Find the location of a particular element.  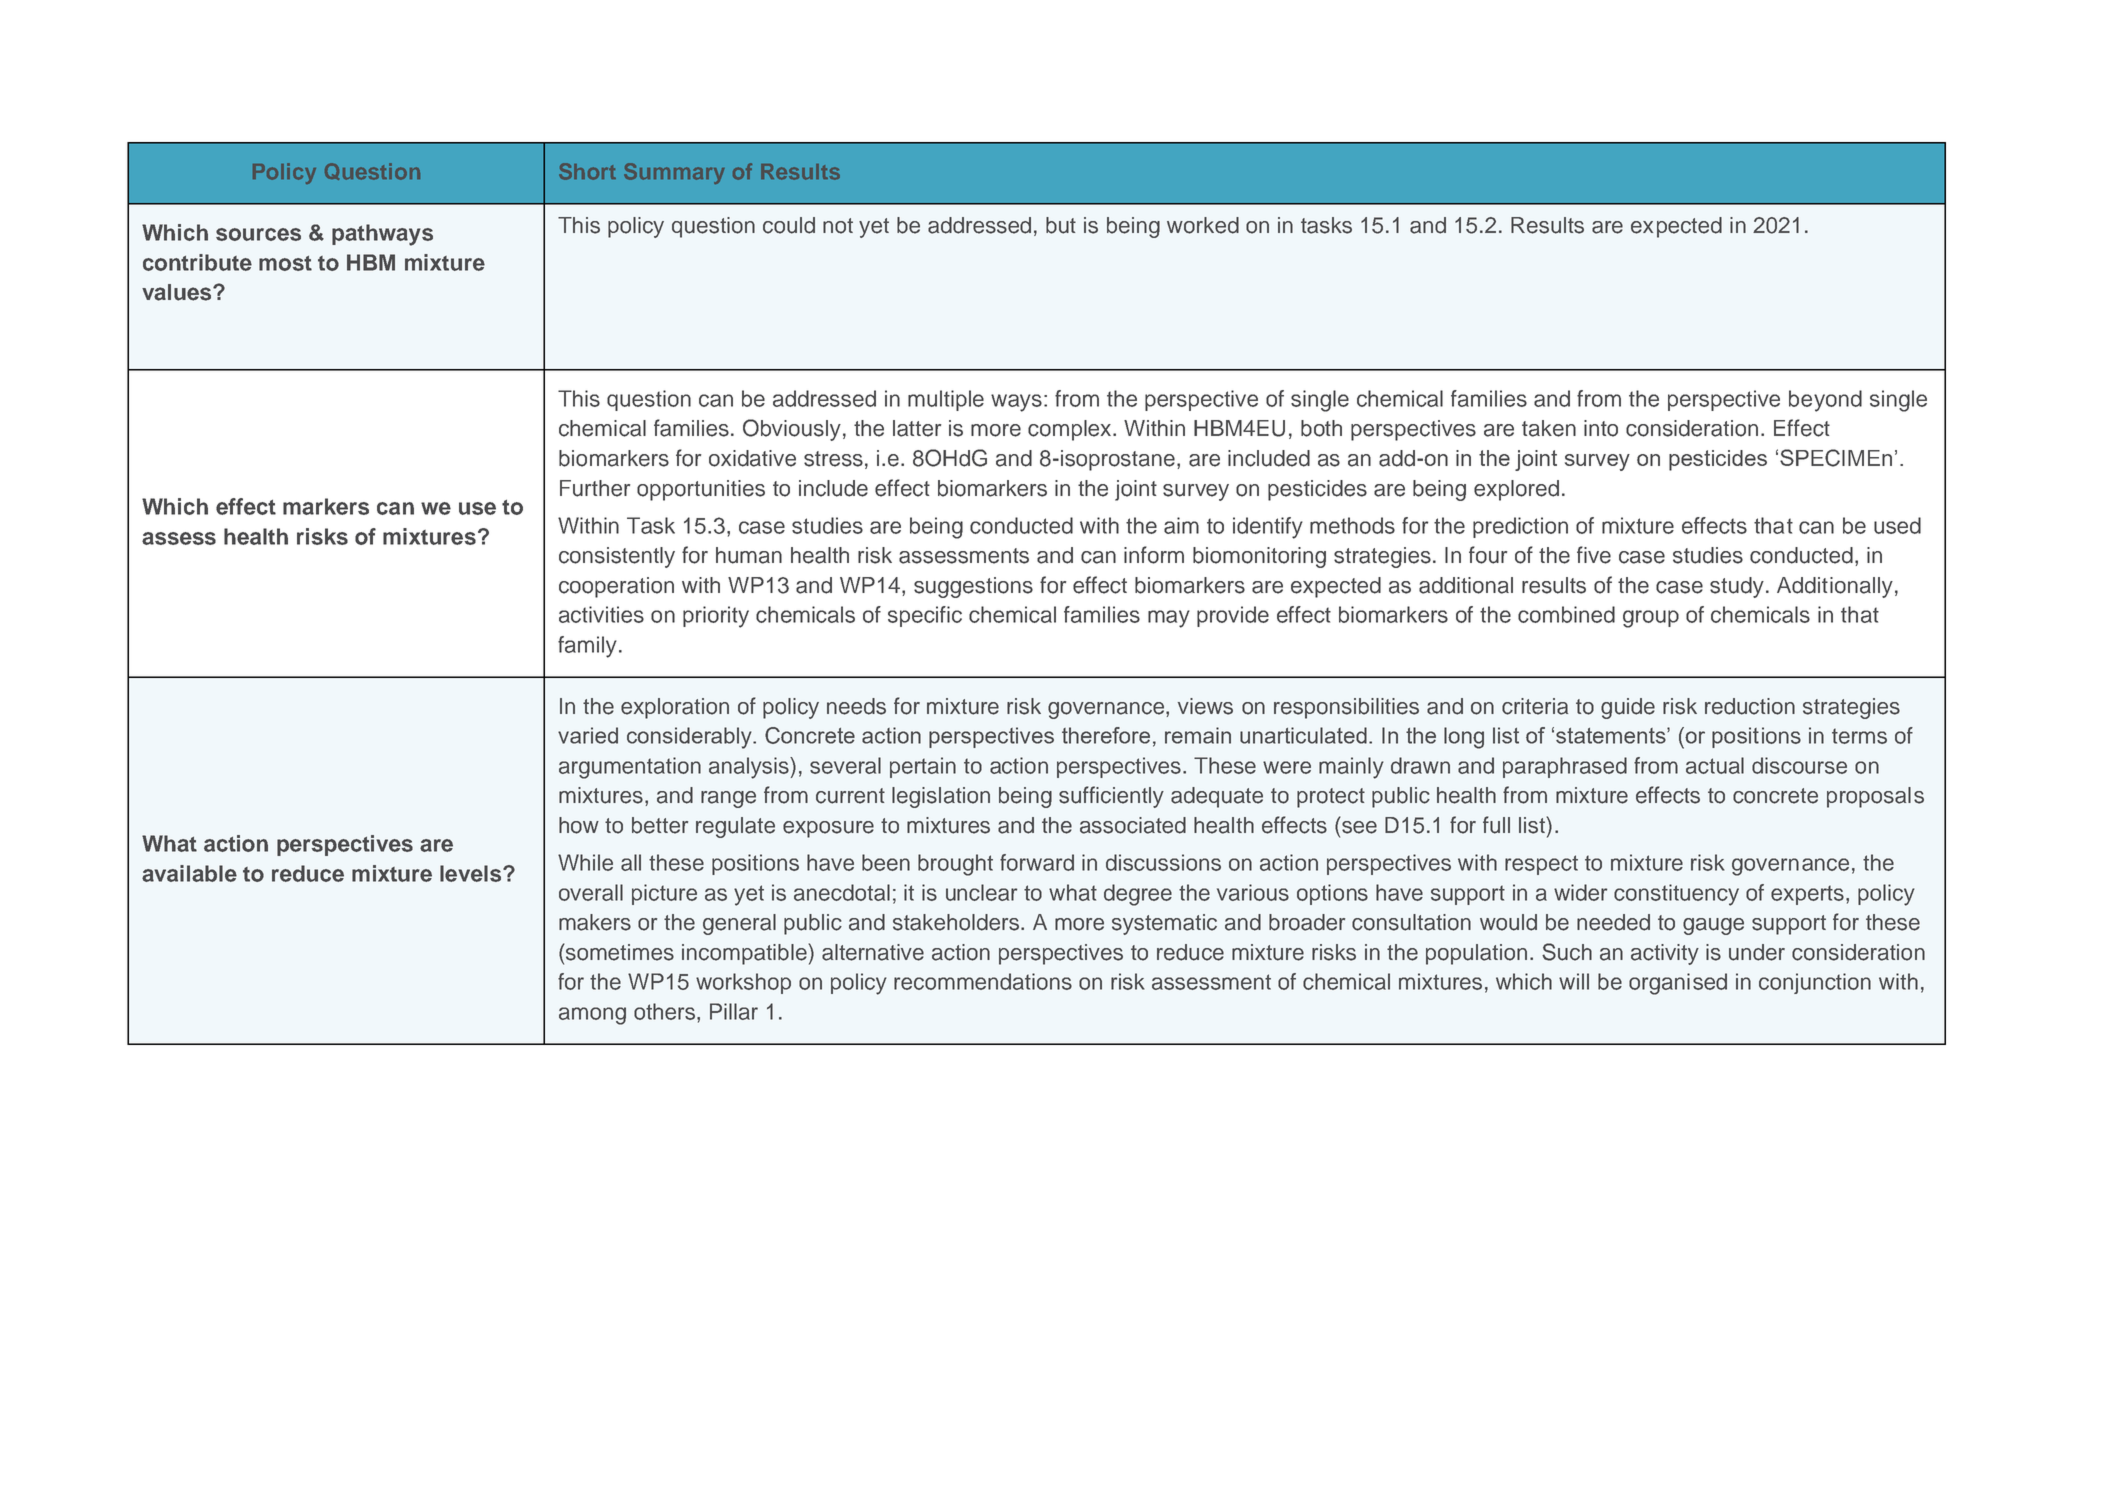

actual is located at coordinates (1715, 765).
